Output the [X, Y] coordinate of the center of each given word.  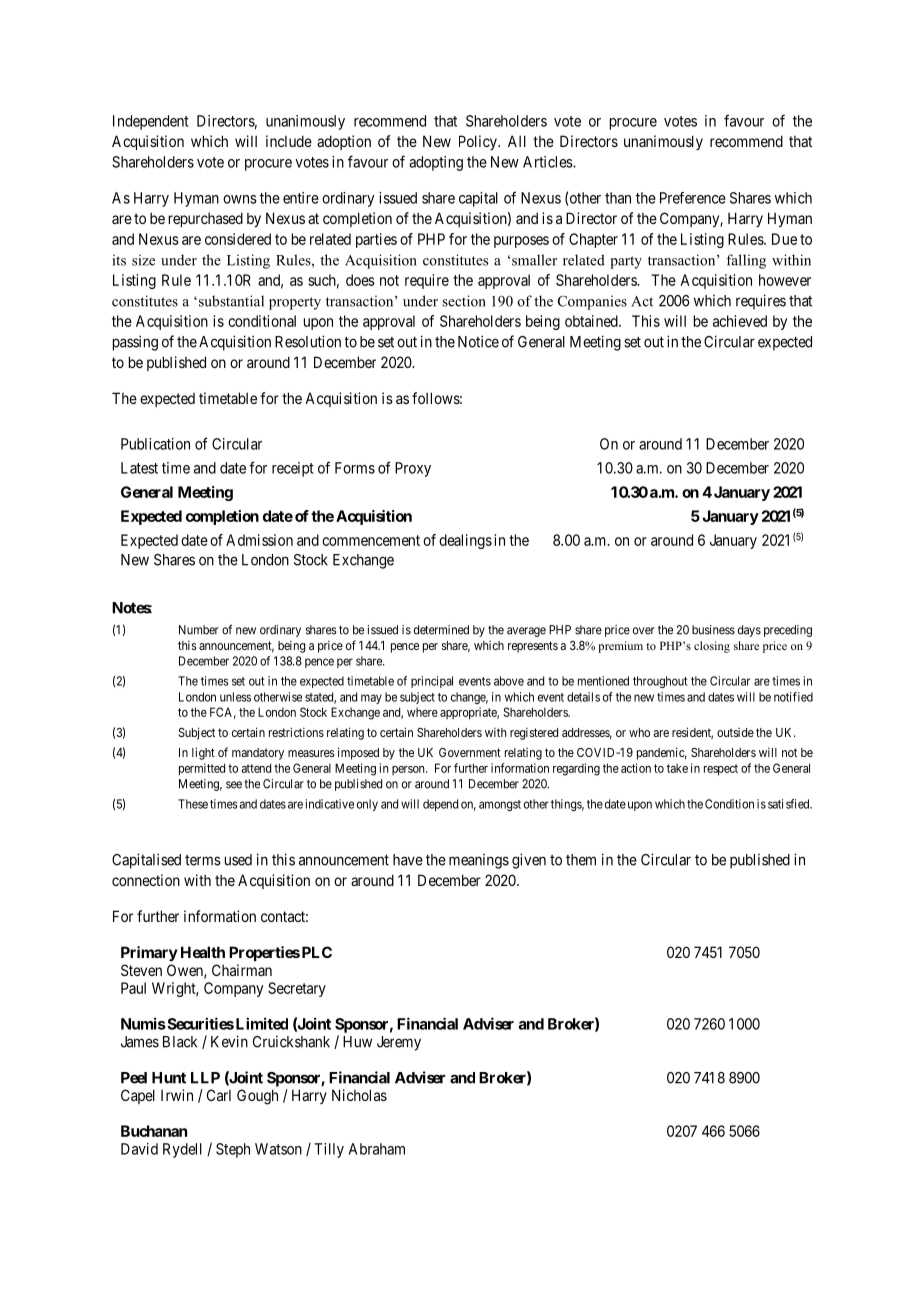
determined [441, 630]
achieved [740, 321]
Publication [155, 444]
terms [203, 860]
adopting [436, 163]
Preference [693, 198]
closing [712, 647]
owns [240, 199]
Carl [219, 1095]
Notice [478, 341]
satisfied [790, 804]
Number [199, 630]
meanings [479, 861]
